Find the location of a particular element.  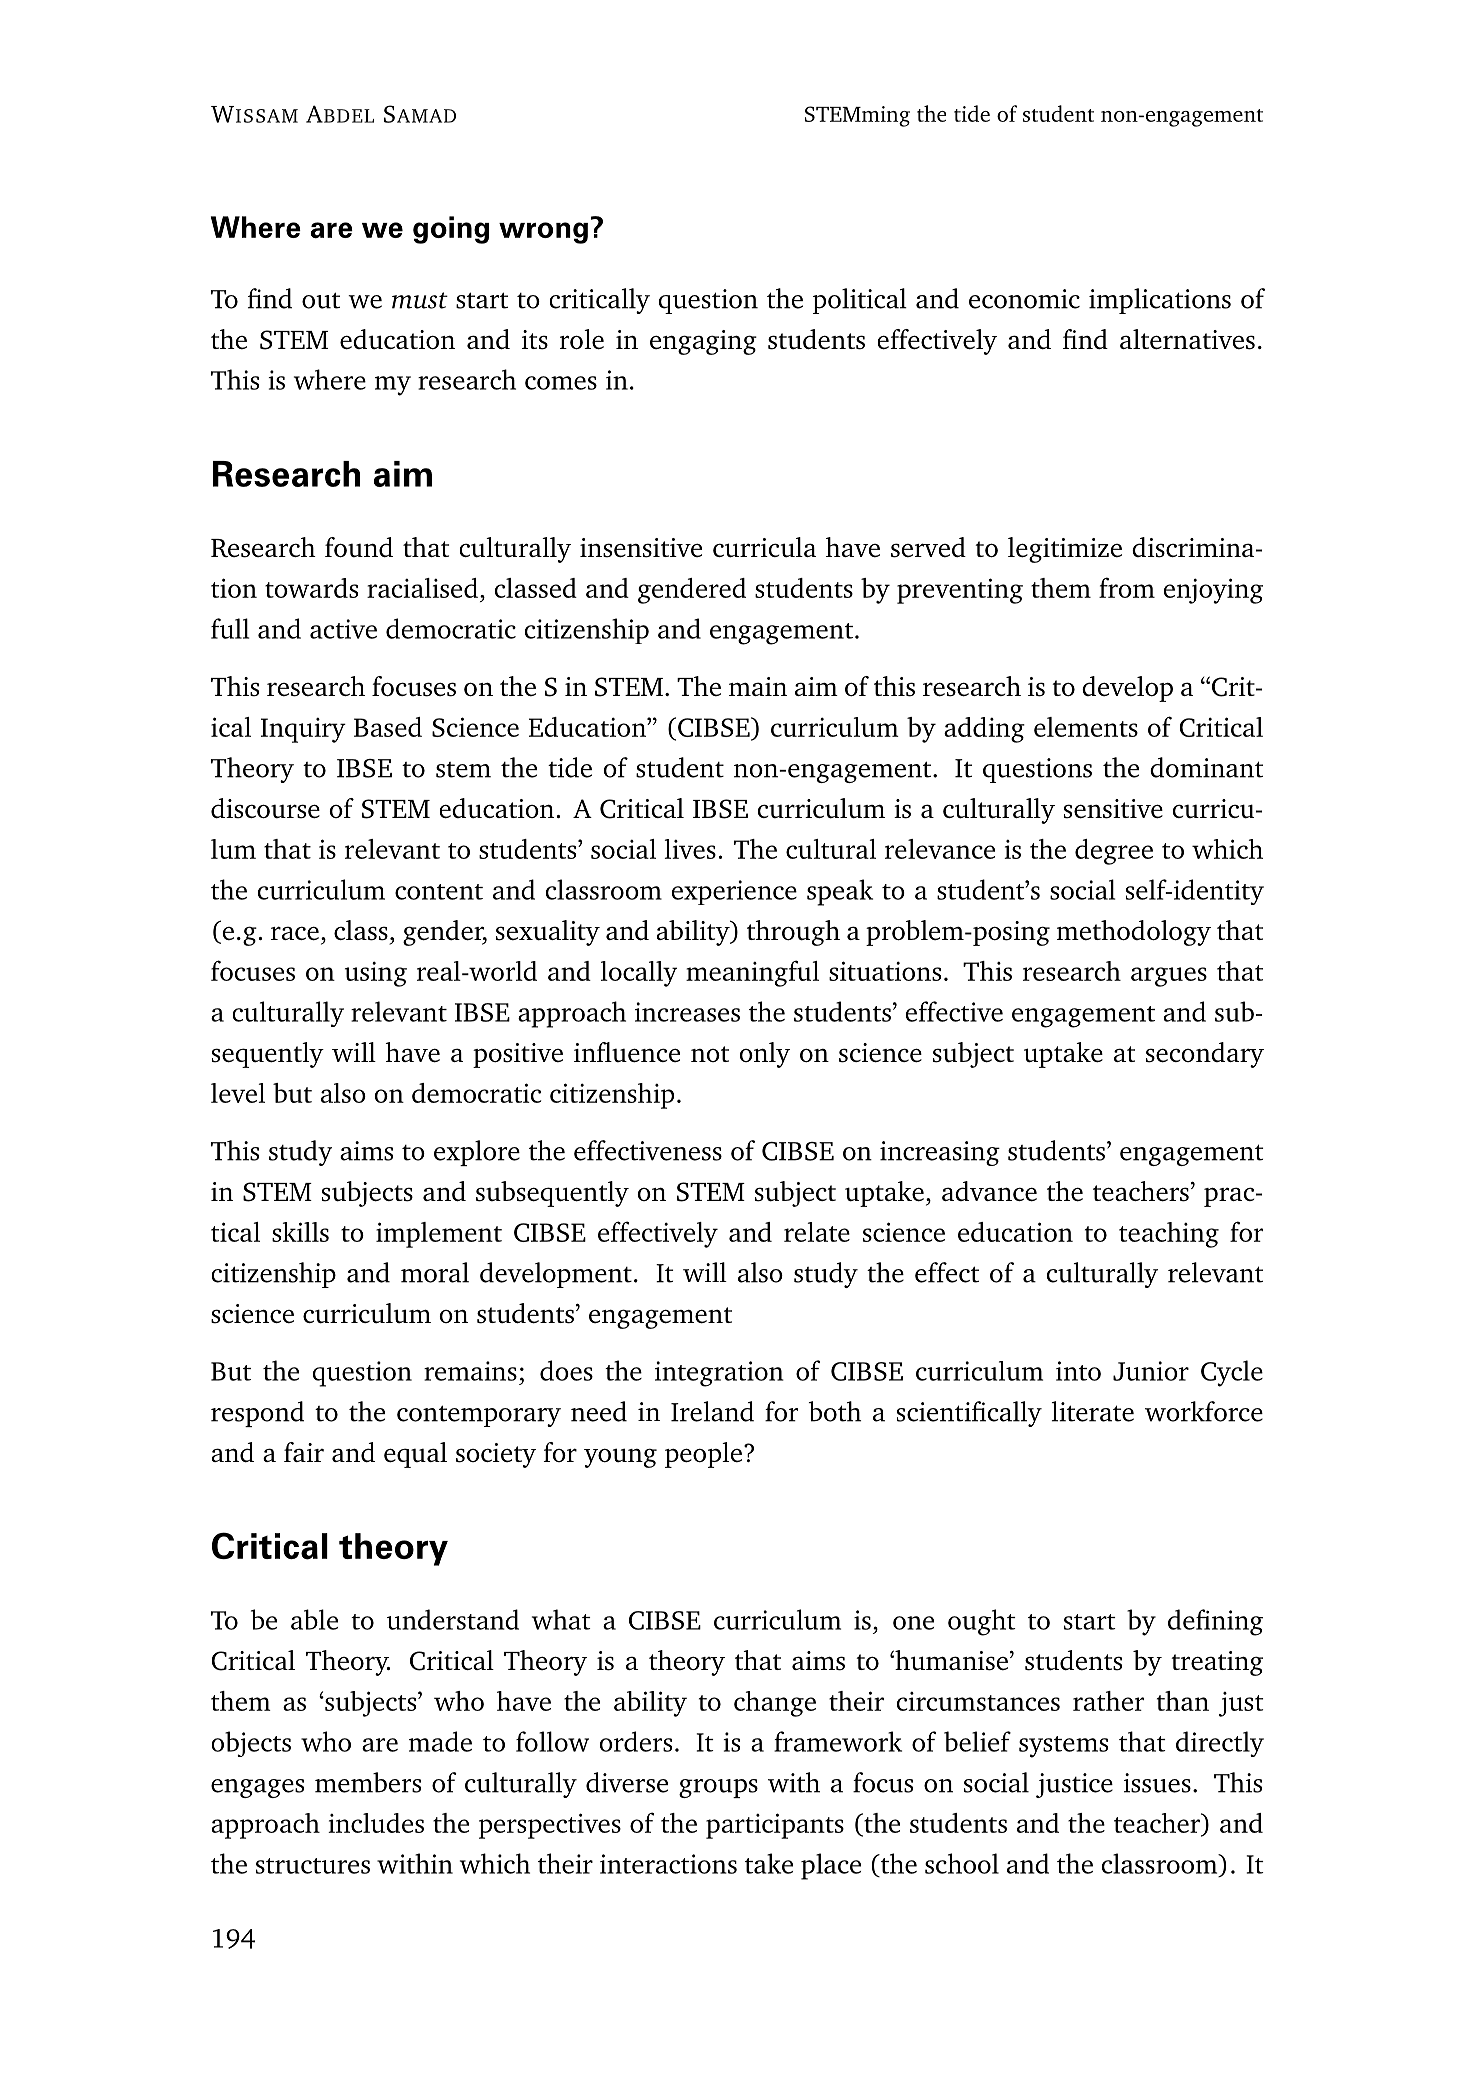

degree is located at coordinates (1114, 852).
